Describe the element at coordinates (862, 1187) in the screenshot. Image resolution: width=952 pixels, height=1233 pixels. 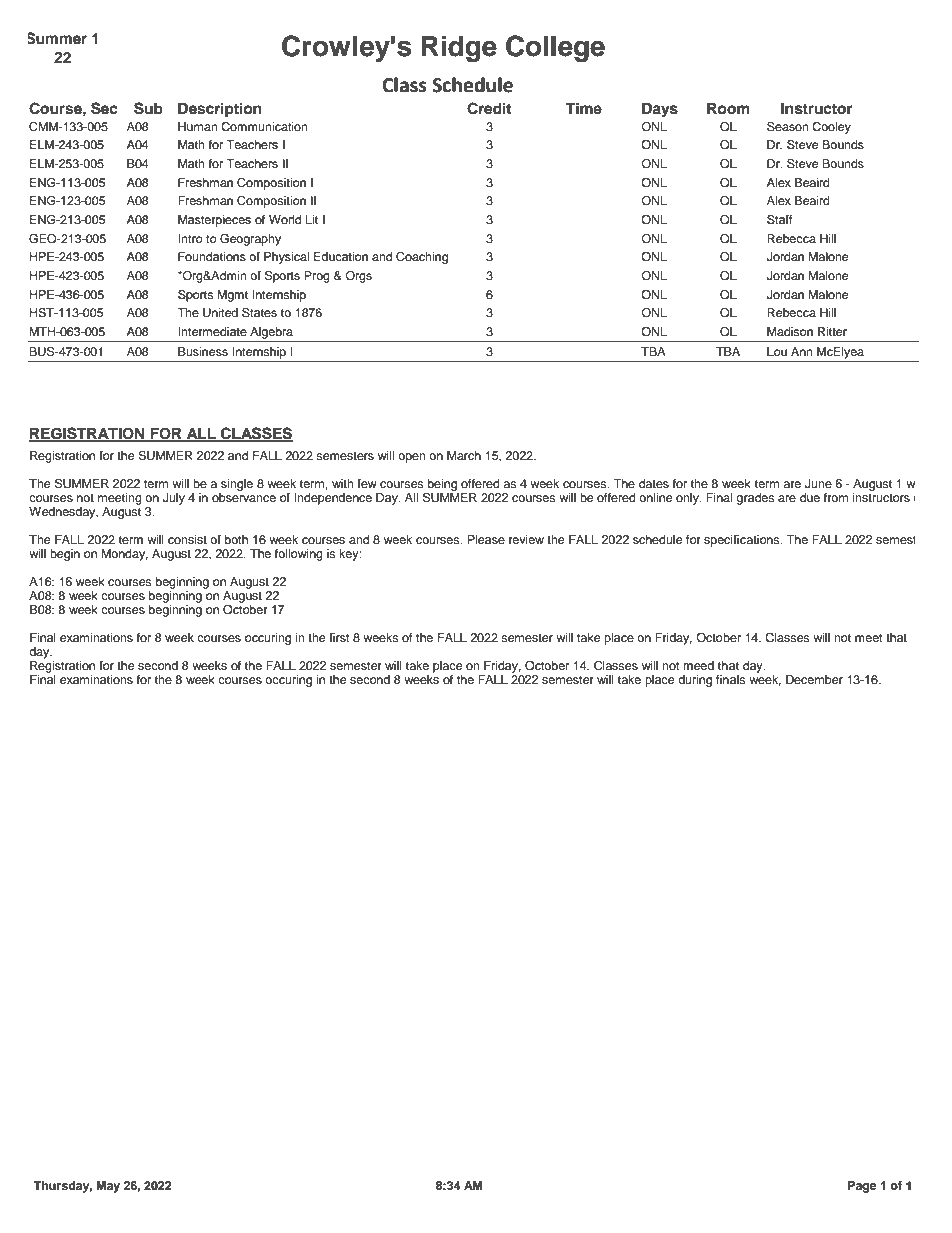
I see `Page` at that location.
